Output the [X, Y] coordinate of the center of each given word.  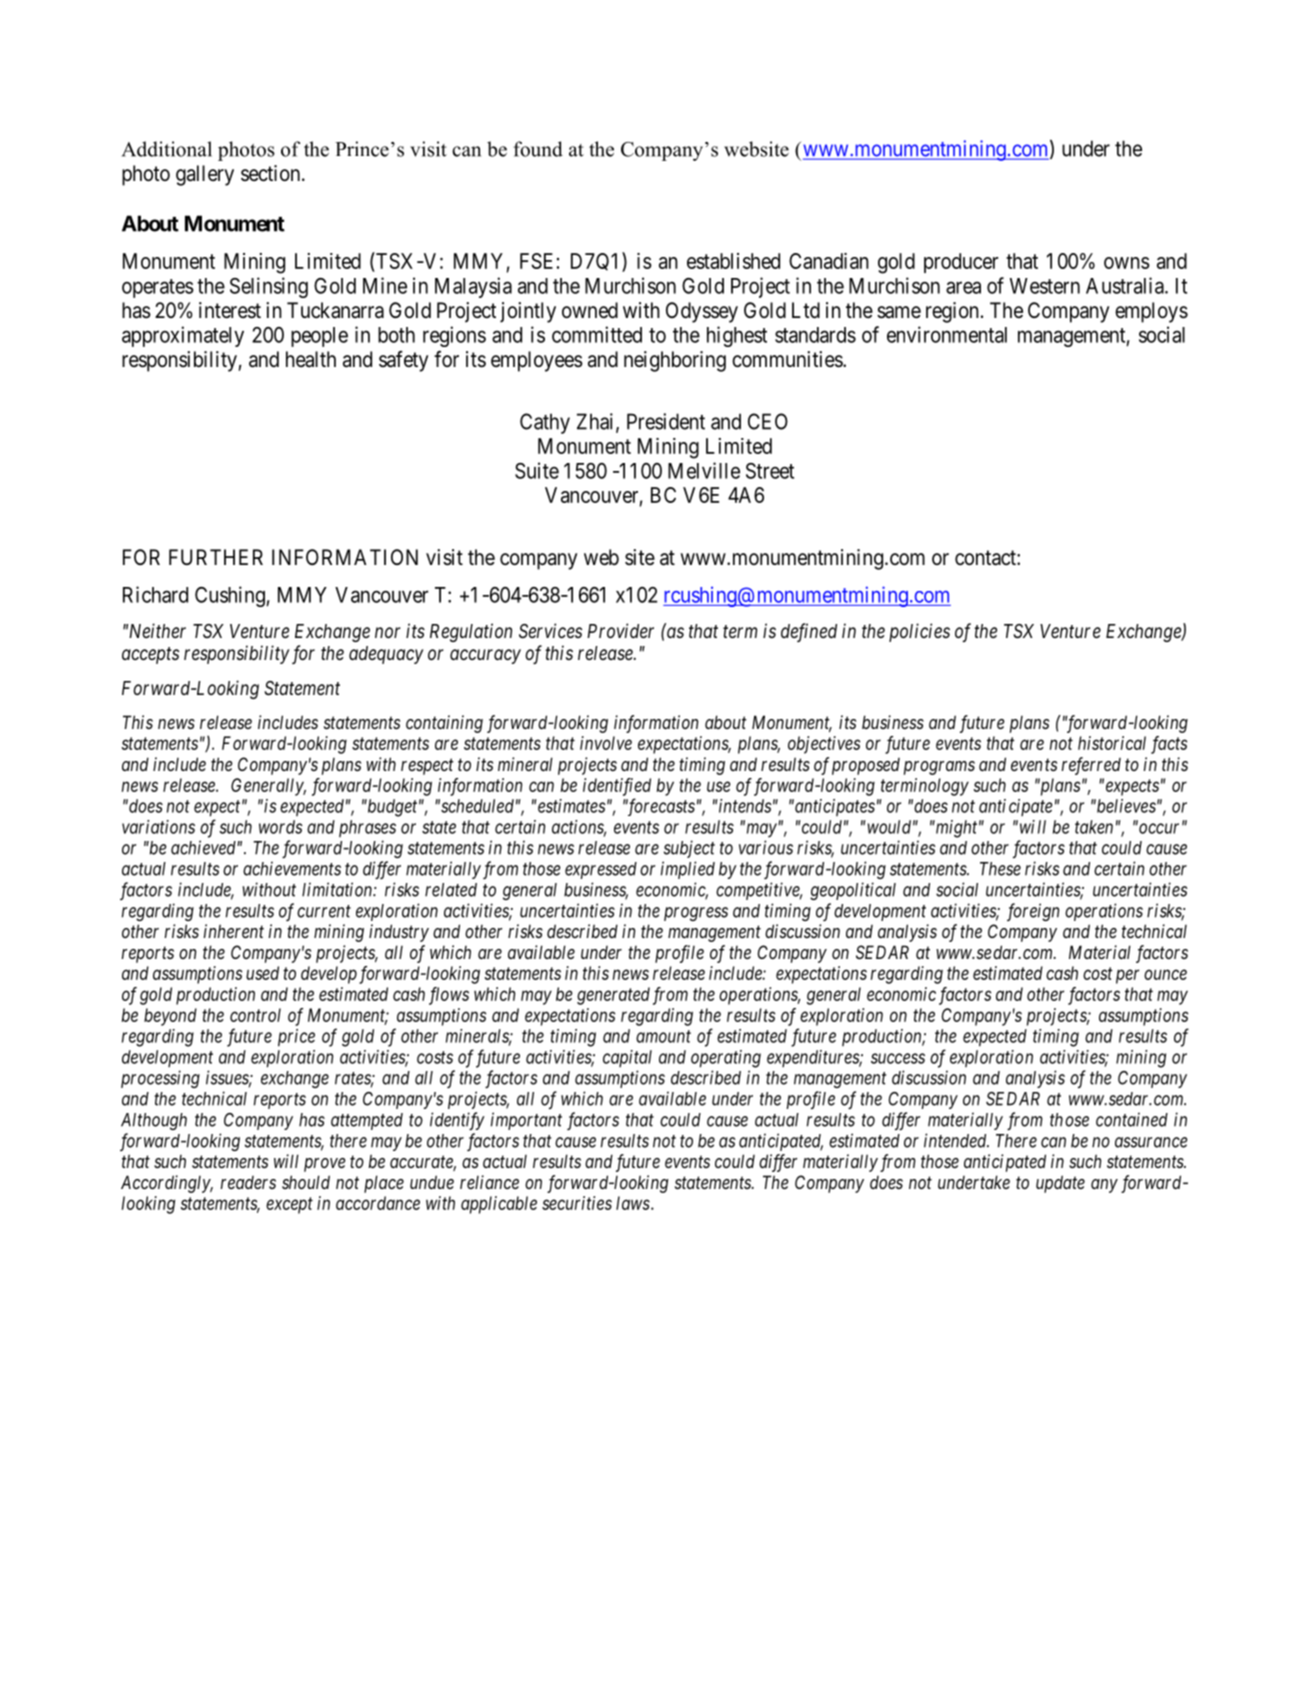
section [272, 173]
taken [1094, 827]
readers [248, 1182]
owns [1127, 263]
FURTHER [216, 557]
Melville [704, 470]
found [538, 149]
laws [633, 1203]
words [281, 827]
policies [919, 632]
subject [689, 849]
